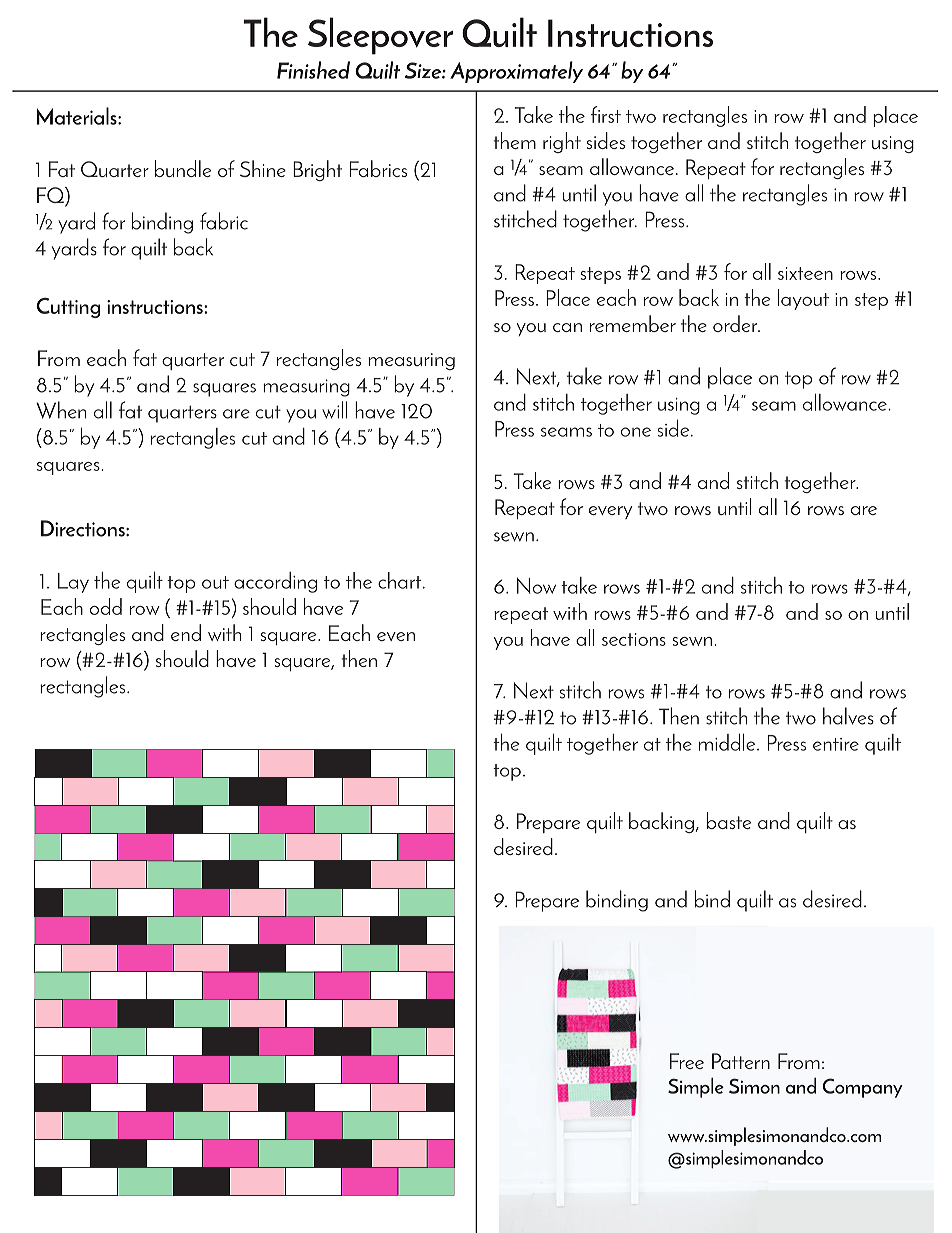 Image resolution: width=952 pixels, height=1233 pixels. Describe the element at coordinates (401, 580) in the screenshot. I see `chart` at that location.
